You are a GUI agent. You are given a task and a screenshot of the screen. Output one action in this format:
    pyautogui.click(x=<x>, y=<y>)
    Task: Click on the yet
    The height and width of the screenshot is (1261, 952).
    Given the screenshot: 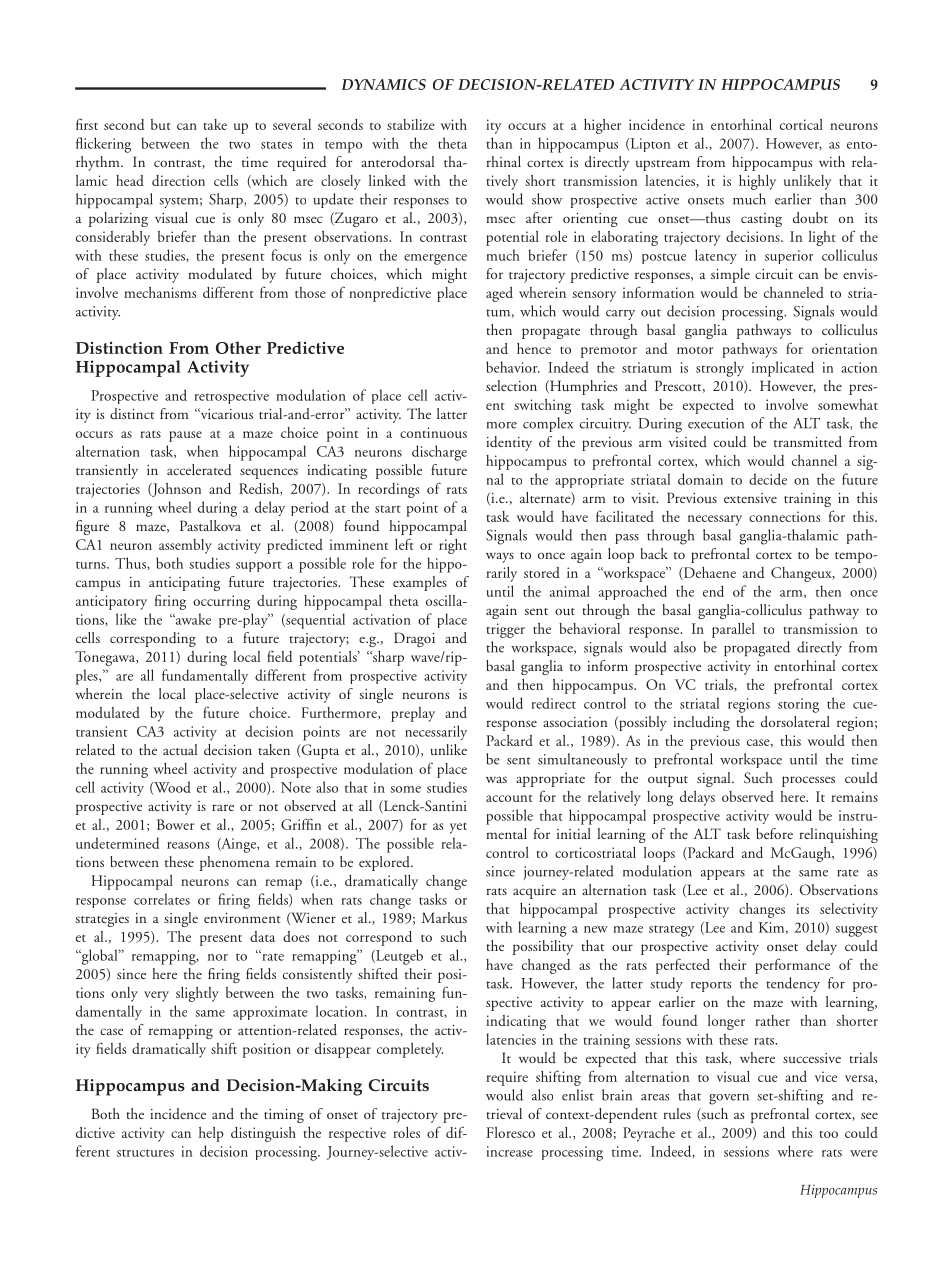 What is the action you would take?
    pyautogui.click(x=458, y=828)
